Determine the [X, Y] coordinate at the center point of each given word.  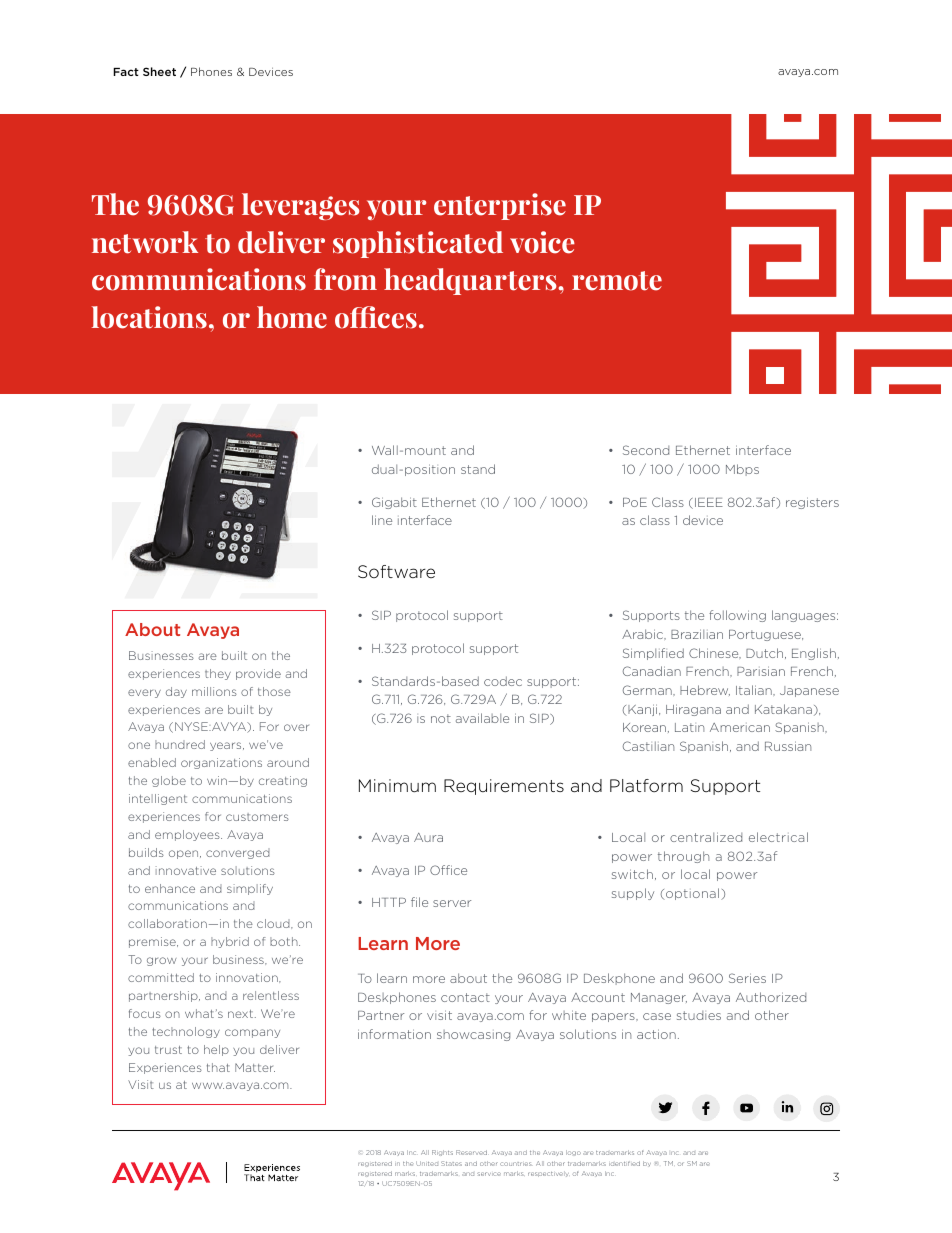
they [218, 674]
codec [503, 681]
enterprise [500, 206]
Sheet [159, 71]
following [737, 616]
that [218, 1067]
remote [617, 281]
